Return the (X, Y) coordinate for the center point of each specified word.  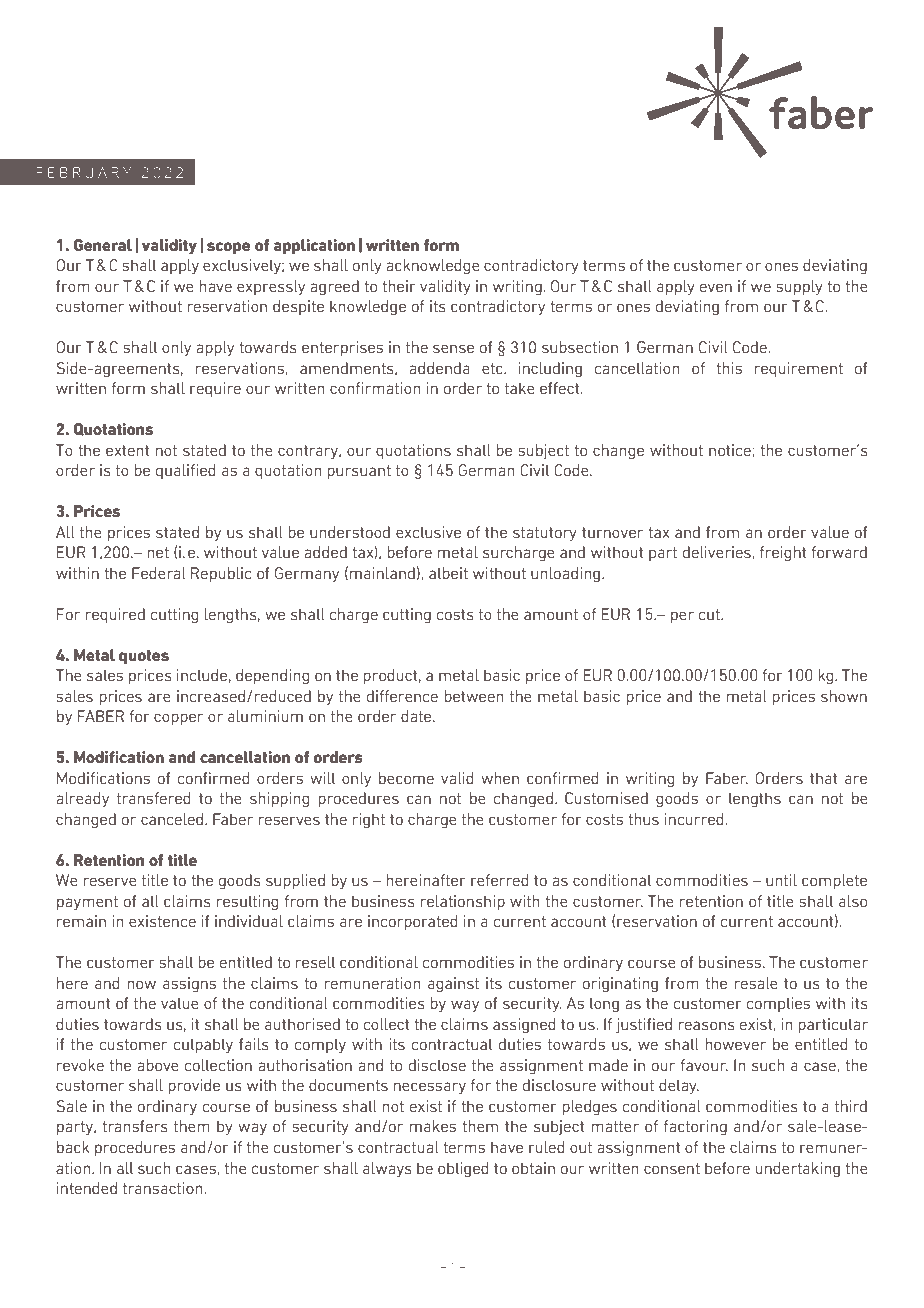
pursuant (359, 472)
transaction (164, 1188)
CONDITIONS (299, 94)
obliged (463, 1170)
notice (730, 450)
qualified (186, 471)
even (716, 287)
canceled (172, 819)
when (500, 778)
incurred (694, 819)
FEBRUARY (83, 172)
